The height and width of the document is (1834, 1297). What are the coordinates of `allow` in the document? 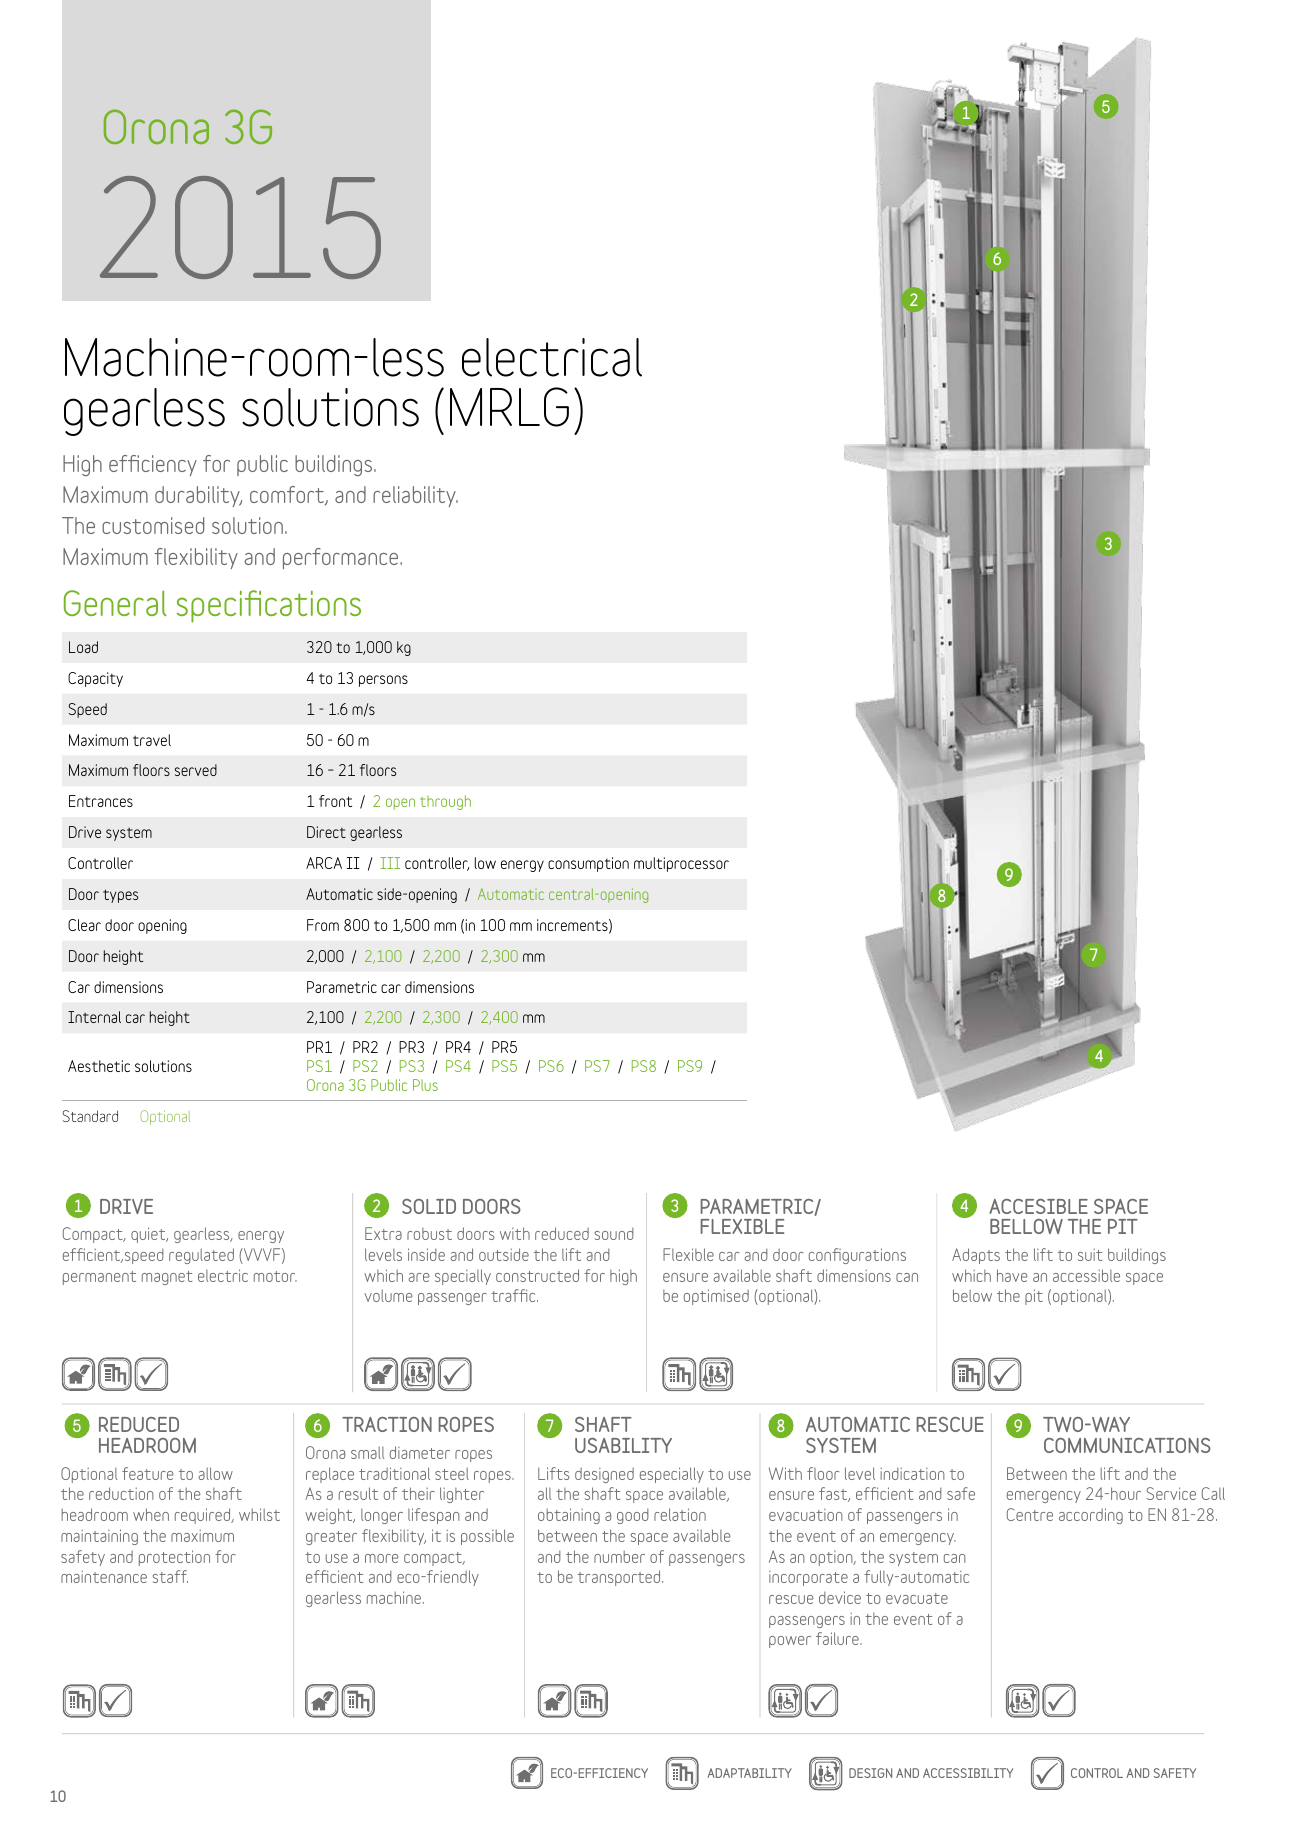 It's located at (215, 1473).
